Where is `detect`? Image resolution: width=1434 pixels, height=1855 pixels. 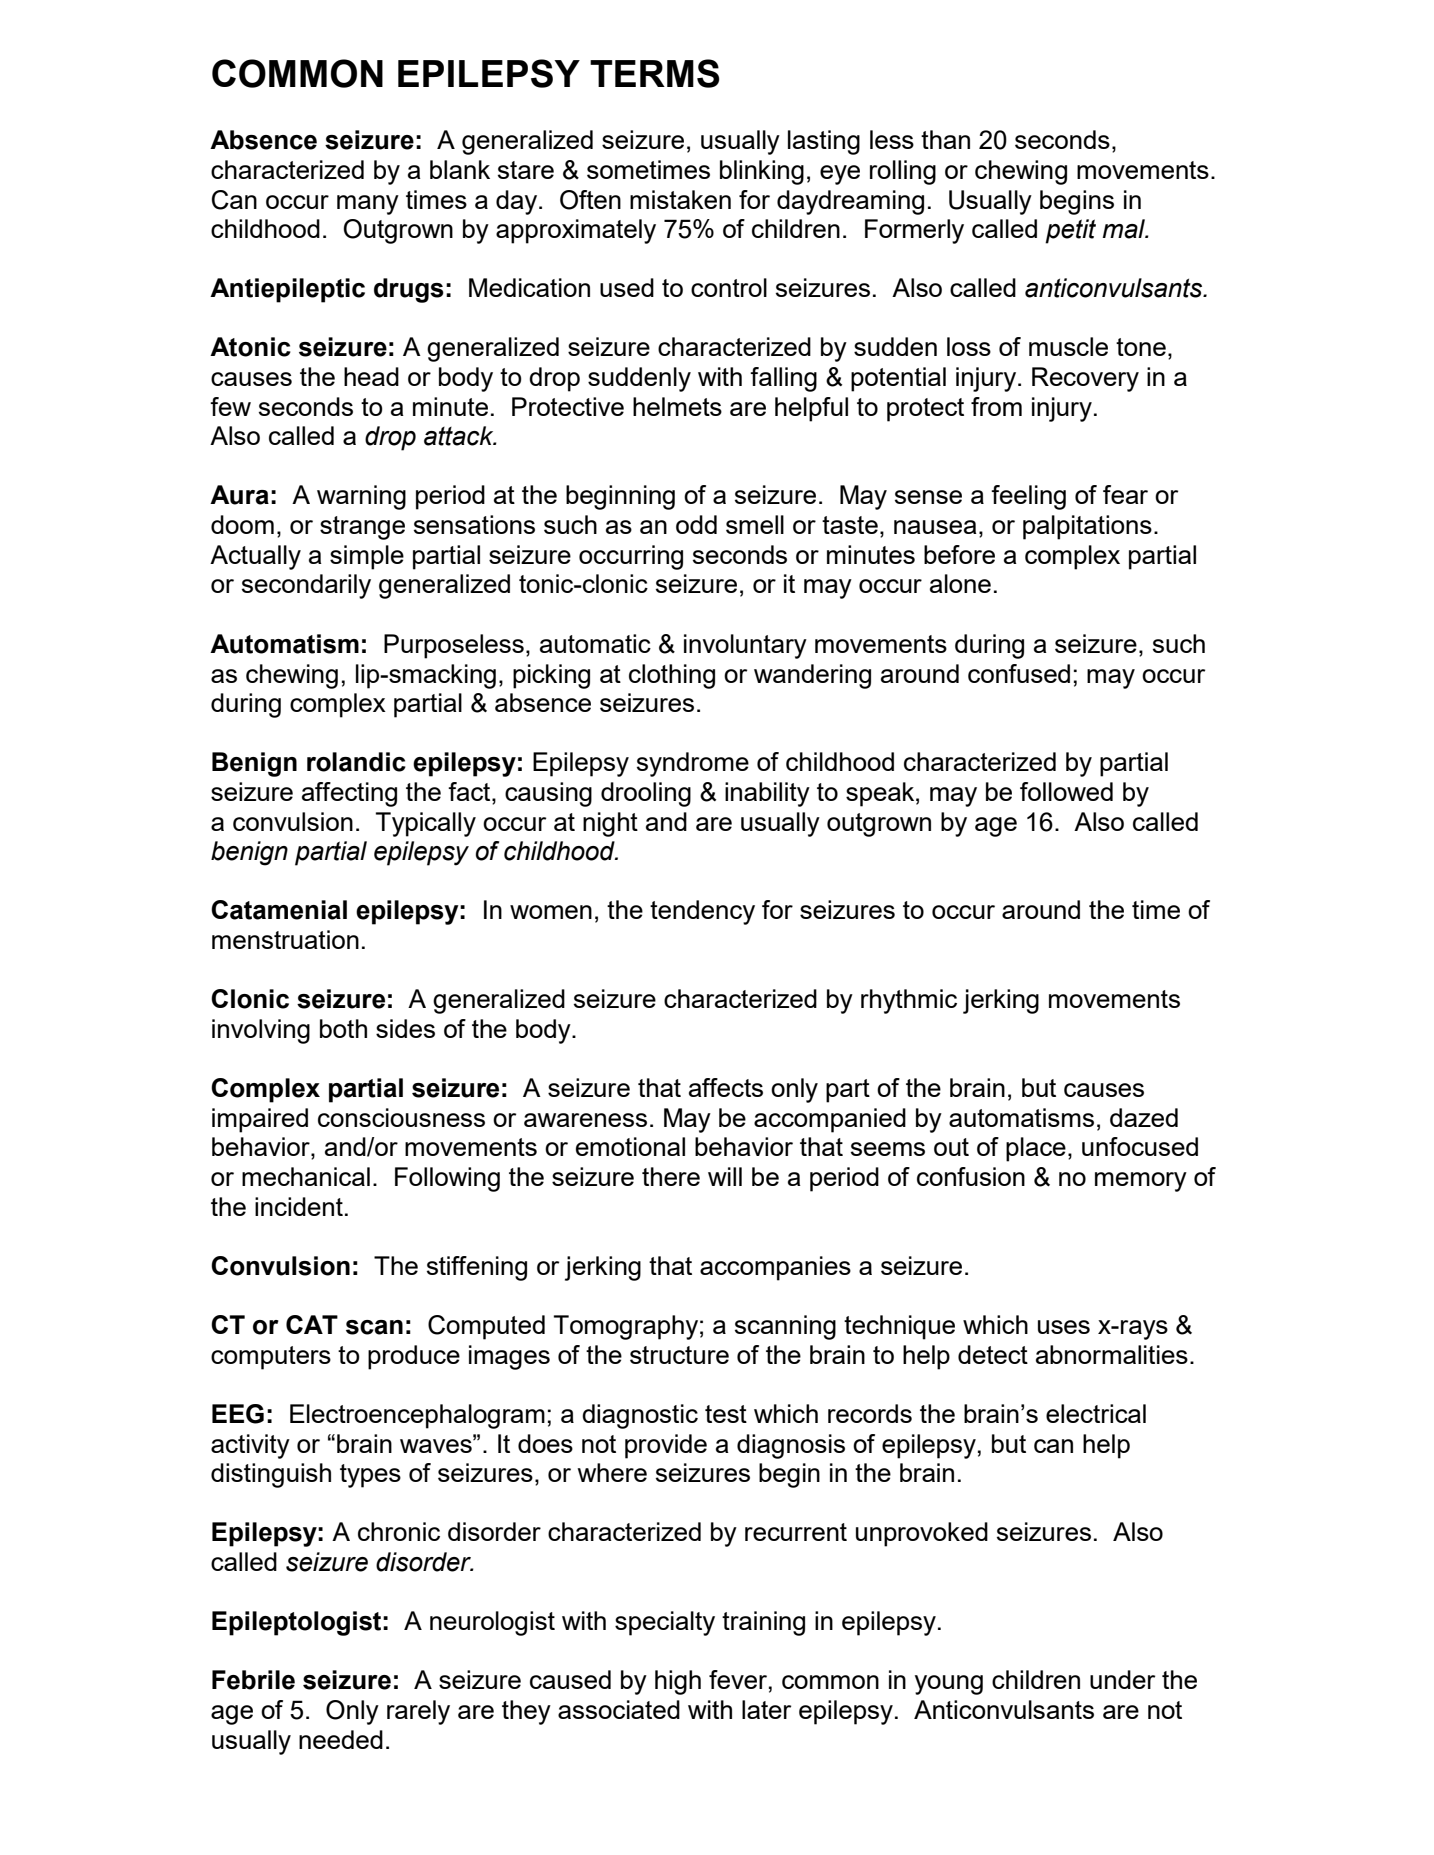 detect is located at coordinates (993, 1354).
